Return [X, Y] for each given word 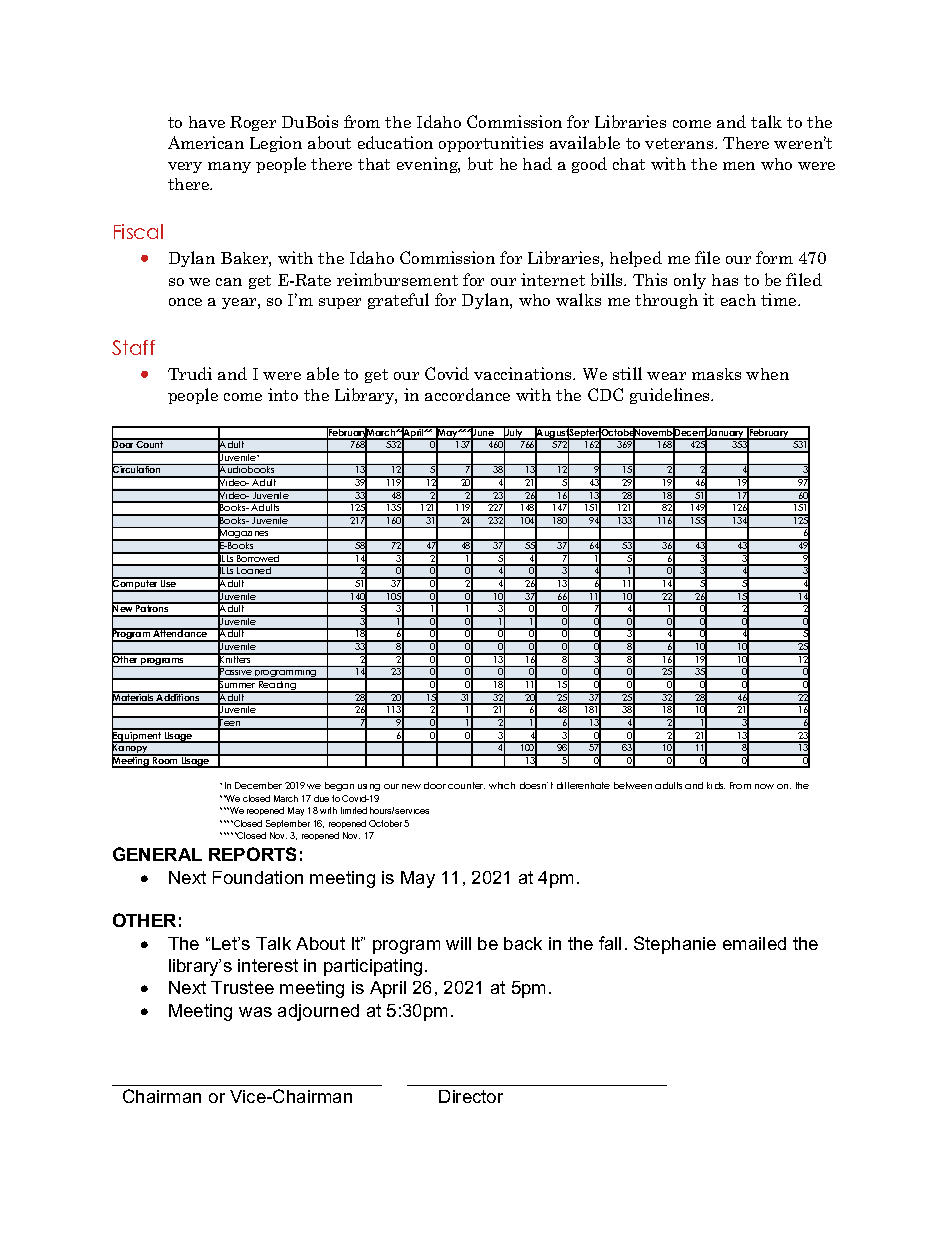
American [206, 142]
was [255, 1012]
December [258, 785]
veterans [680, 143]
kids [716, 785]
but [480, 163]
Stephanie [675, 945]
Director [471, 1096]
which [502, 785]
